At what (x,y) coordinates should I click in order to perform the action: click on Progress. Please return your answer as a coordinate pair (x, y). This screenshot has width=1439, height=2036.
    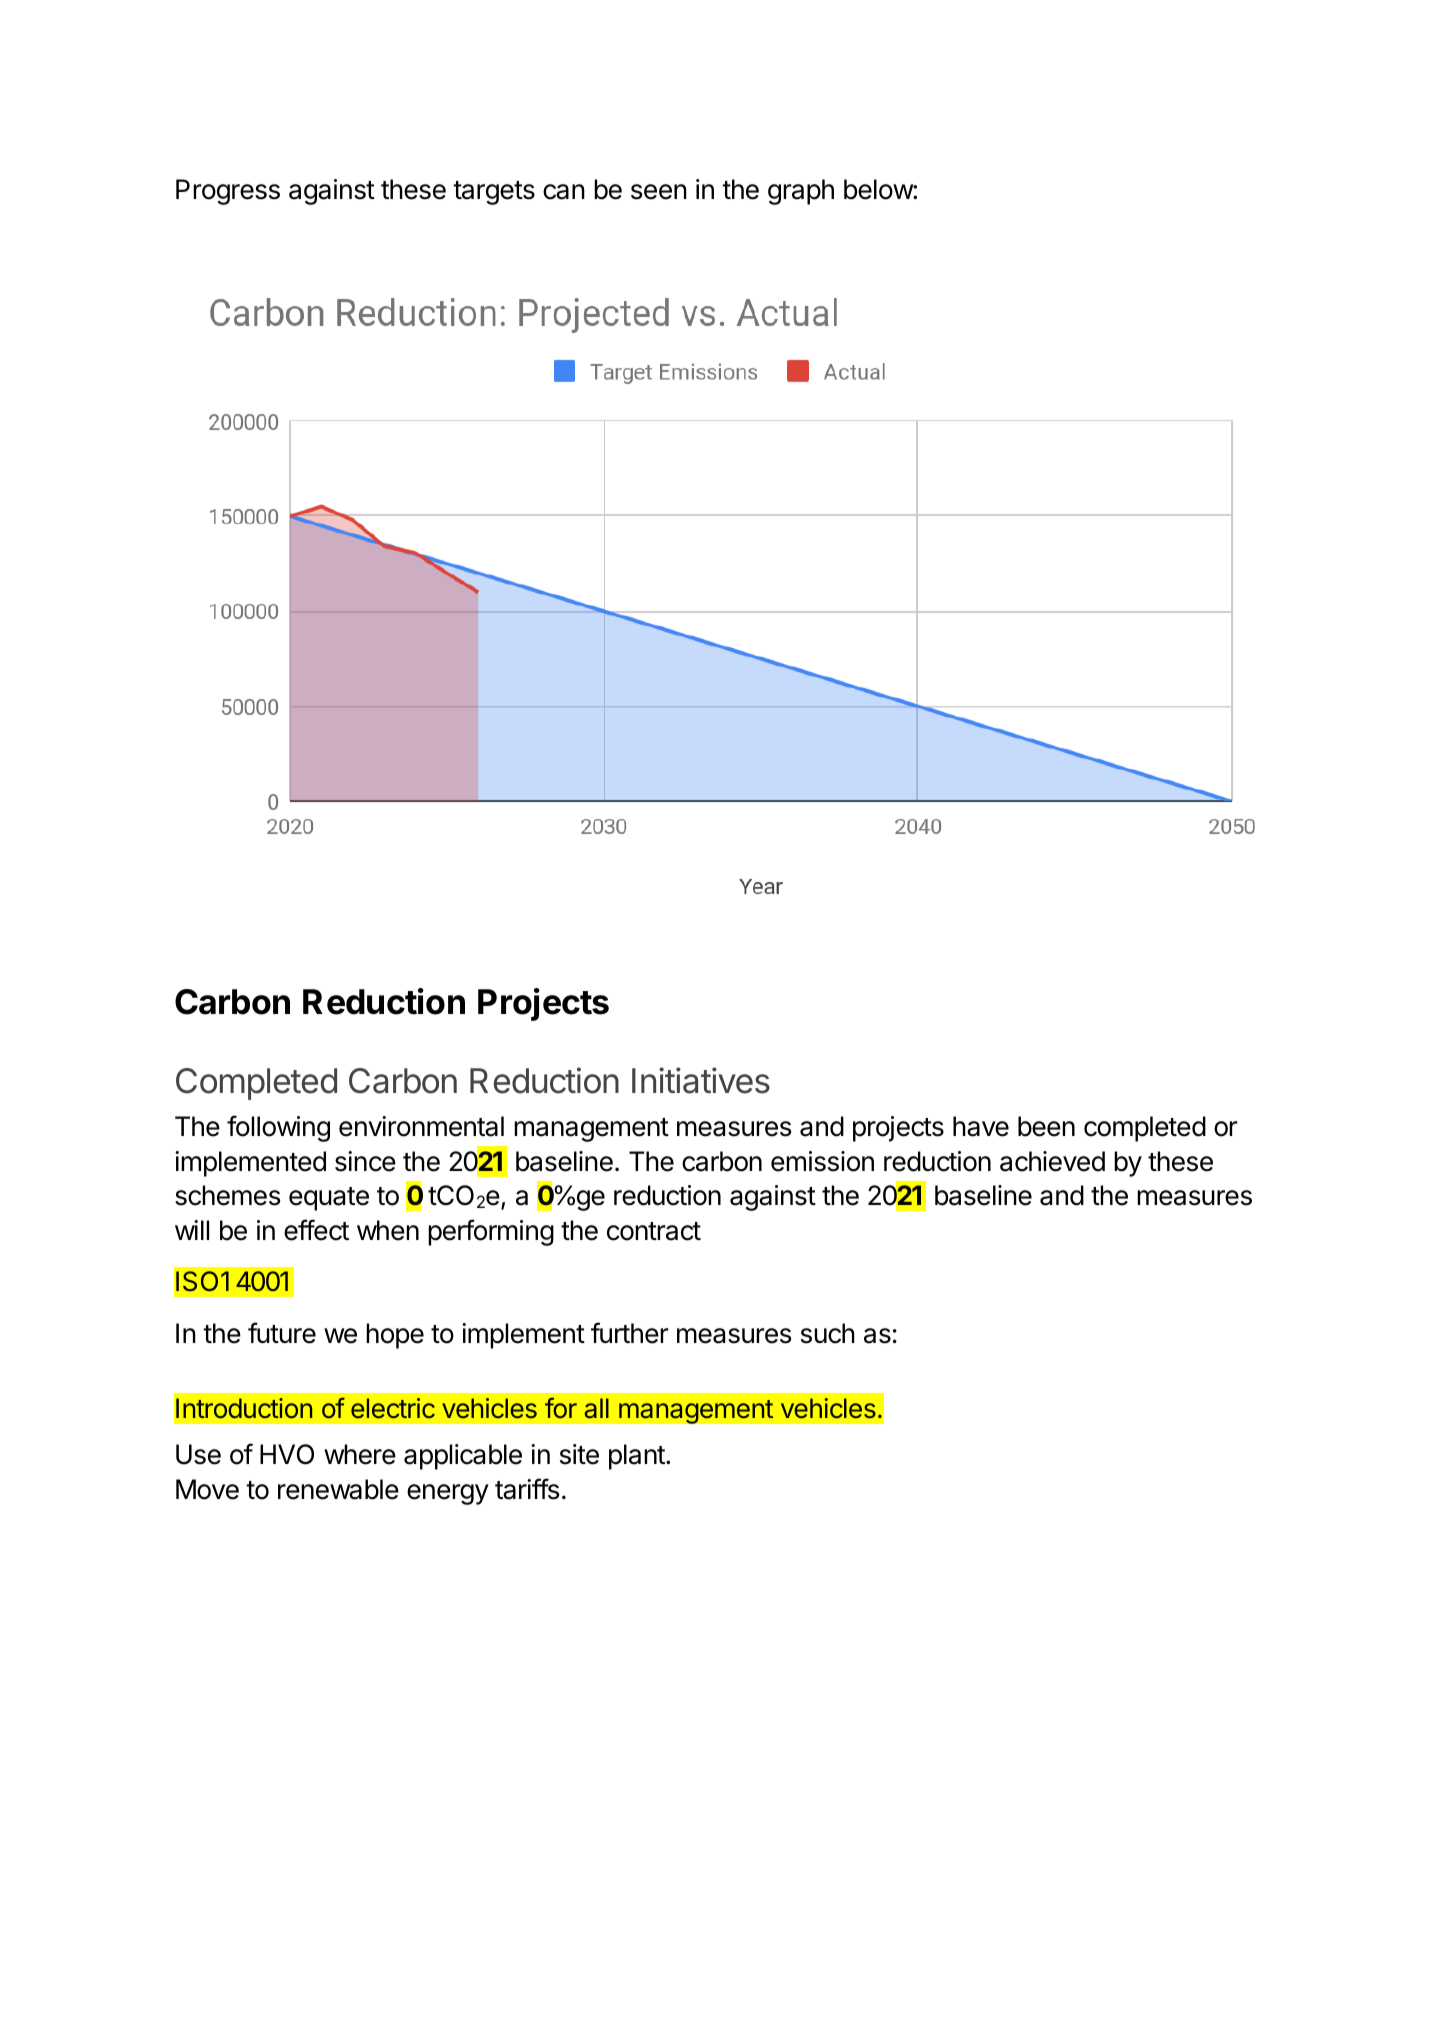
    Looking at the image, I should click on (228, 192).
